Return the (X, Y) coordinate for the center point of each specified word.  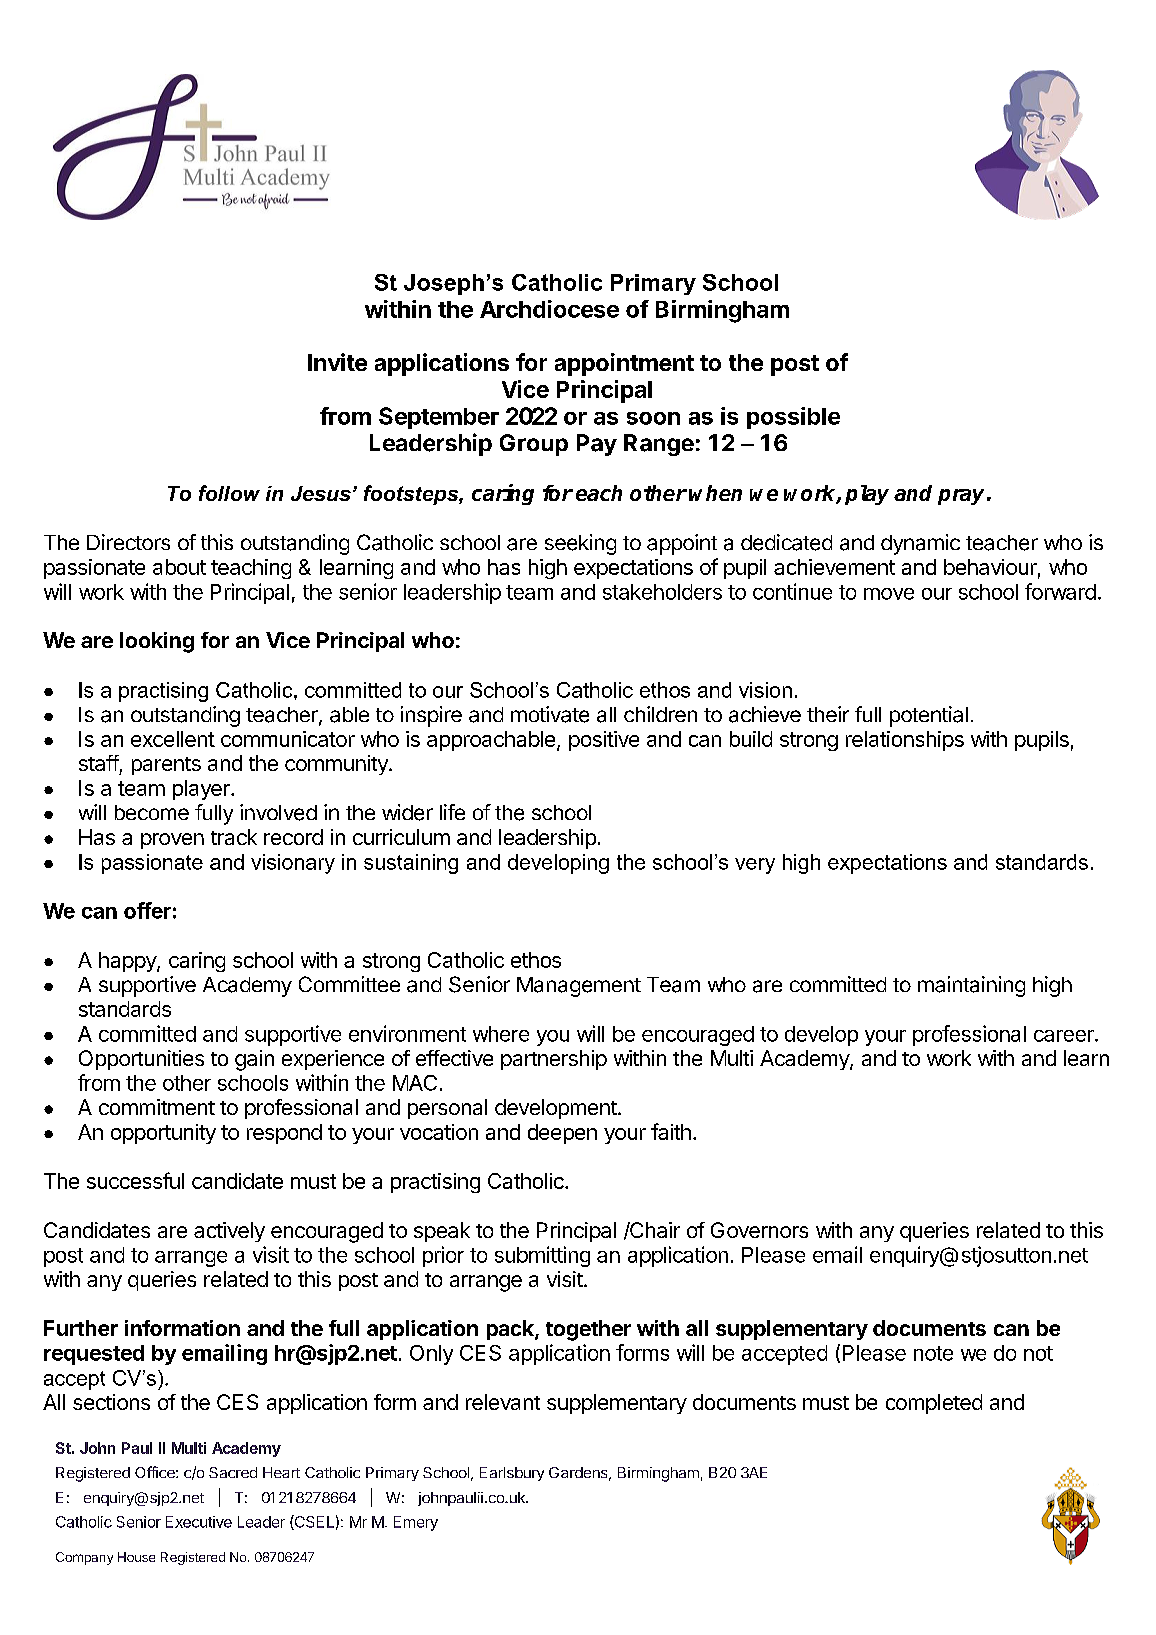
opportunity (163, 1134)
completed (934, 1404)
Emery (416, 1523)
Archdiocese (549, 309)
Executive (199, 1522)
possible (793, 418)
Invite (337, 362)
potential (929, 716)
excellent (173, 739)
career (1065, 1036)
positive (604, 741)
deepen (562, 1134)
